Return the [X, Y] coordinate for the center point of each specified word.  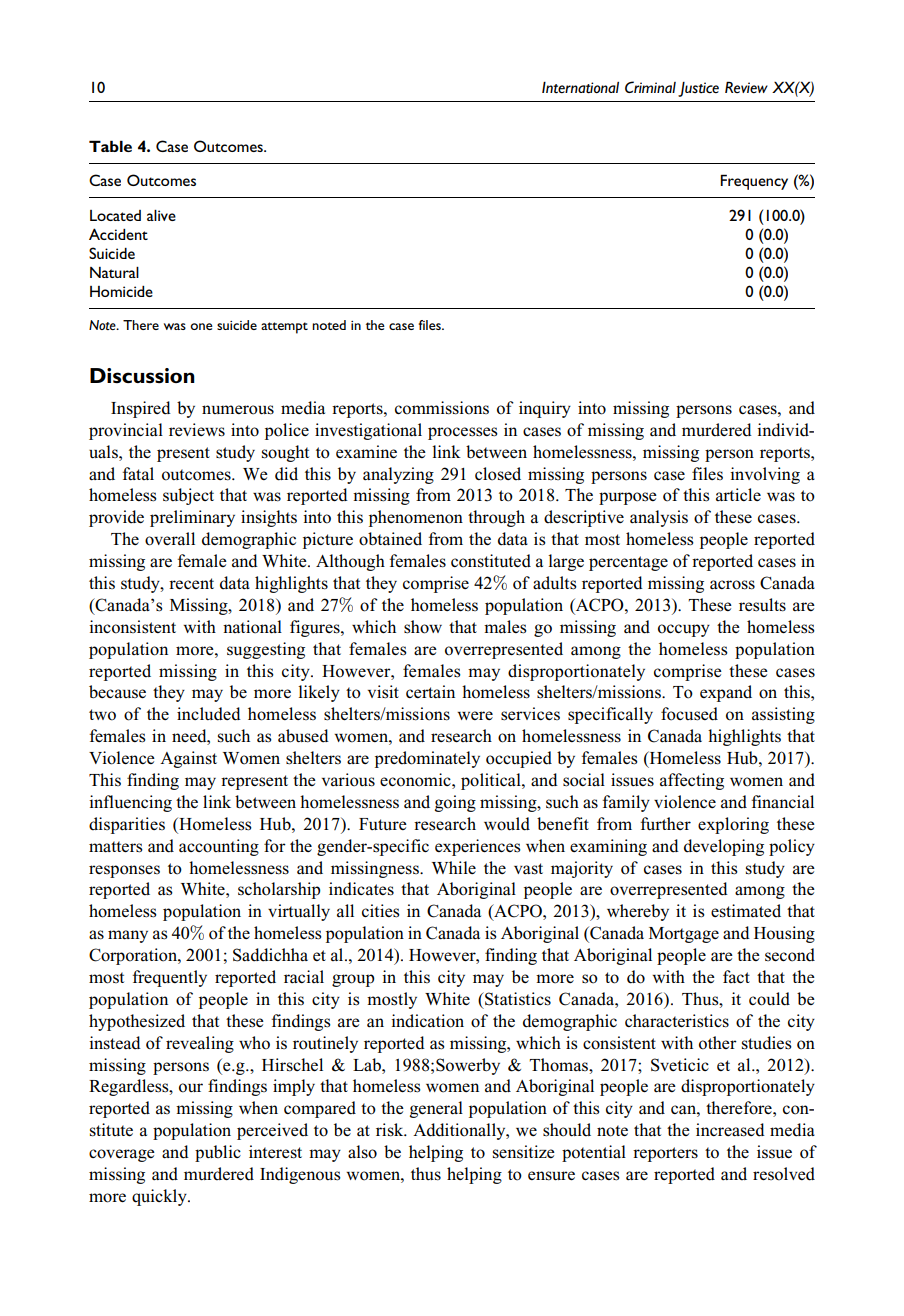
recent [191, 583]
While [454, 867]
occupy [684, 630]
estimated [746, 911]
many [128, 936]
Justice [698, 89]
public [218, 1153]
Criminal [650, 87]
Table [110, 146]
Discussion [142, 375]
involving [765, 475]
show [423, 627]
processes [463, 433]
